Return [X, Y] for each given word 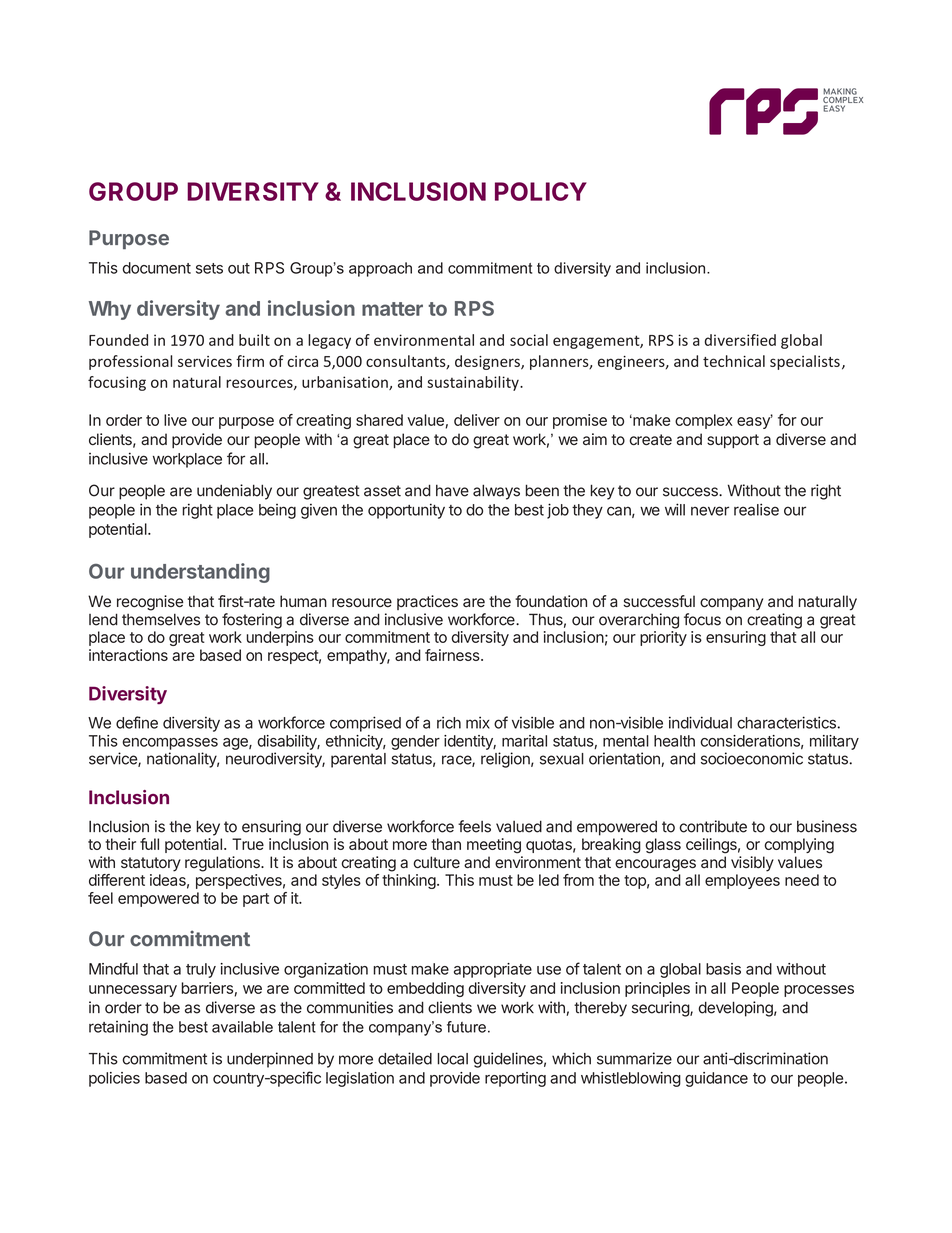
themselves [161, 619]
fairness [453, 655]
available [242, 1027]
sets [209, 268]
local [453, 1059]
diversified [740, 340]
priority [663, 638]
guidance [716, 1079]
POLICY [541, 191]
